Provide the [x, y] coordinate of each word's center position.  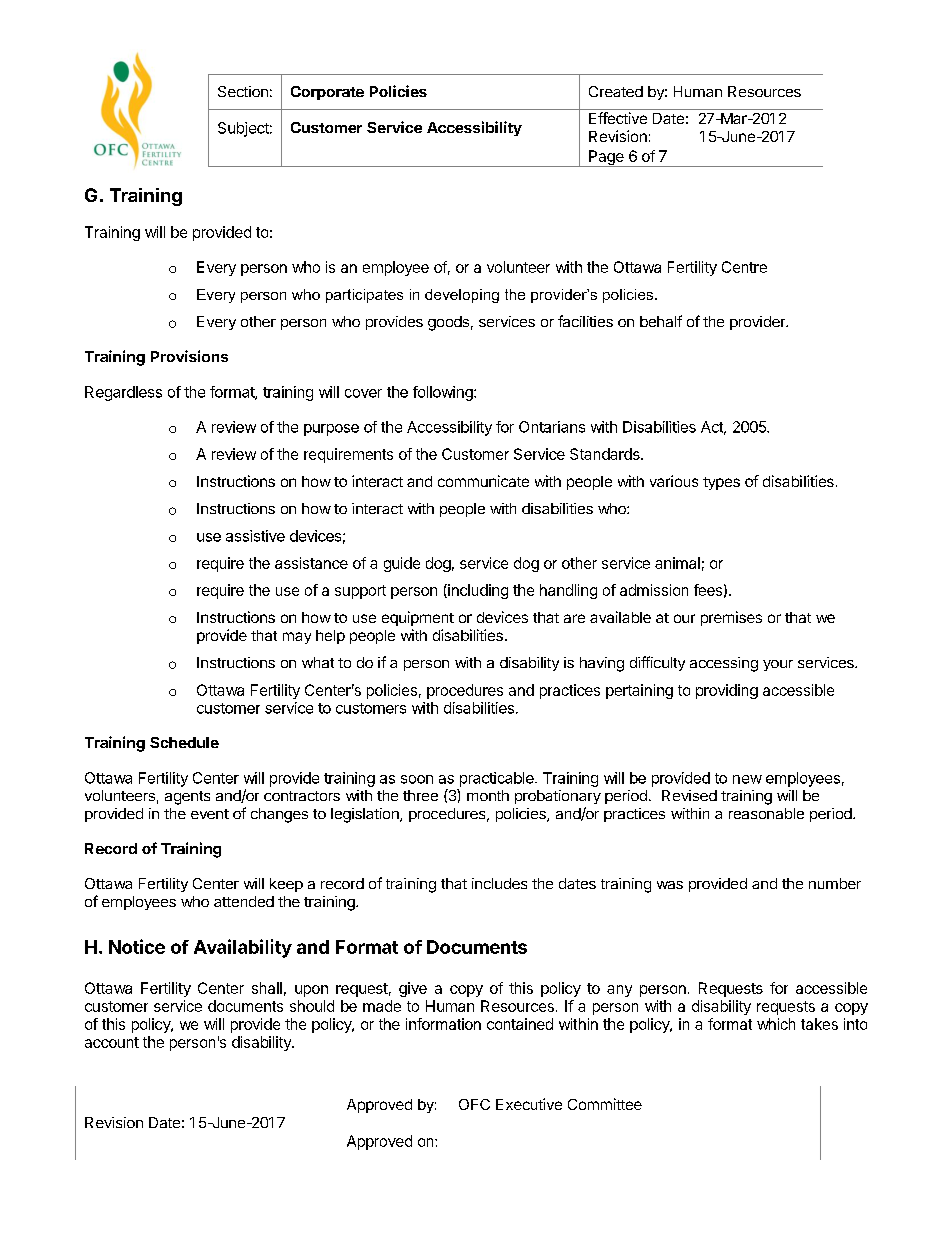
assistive [255, 536]
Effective [618, 118]
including [477, 591]
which [776, 1024]
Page [606, 158]
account [112, 1042]
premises [731, 618]
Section [243, 91]
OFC [474, 1104]
